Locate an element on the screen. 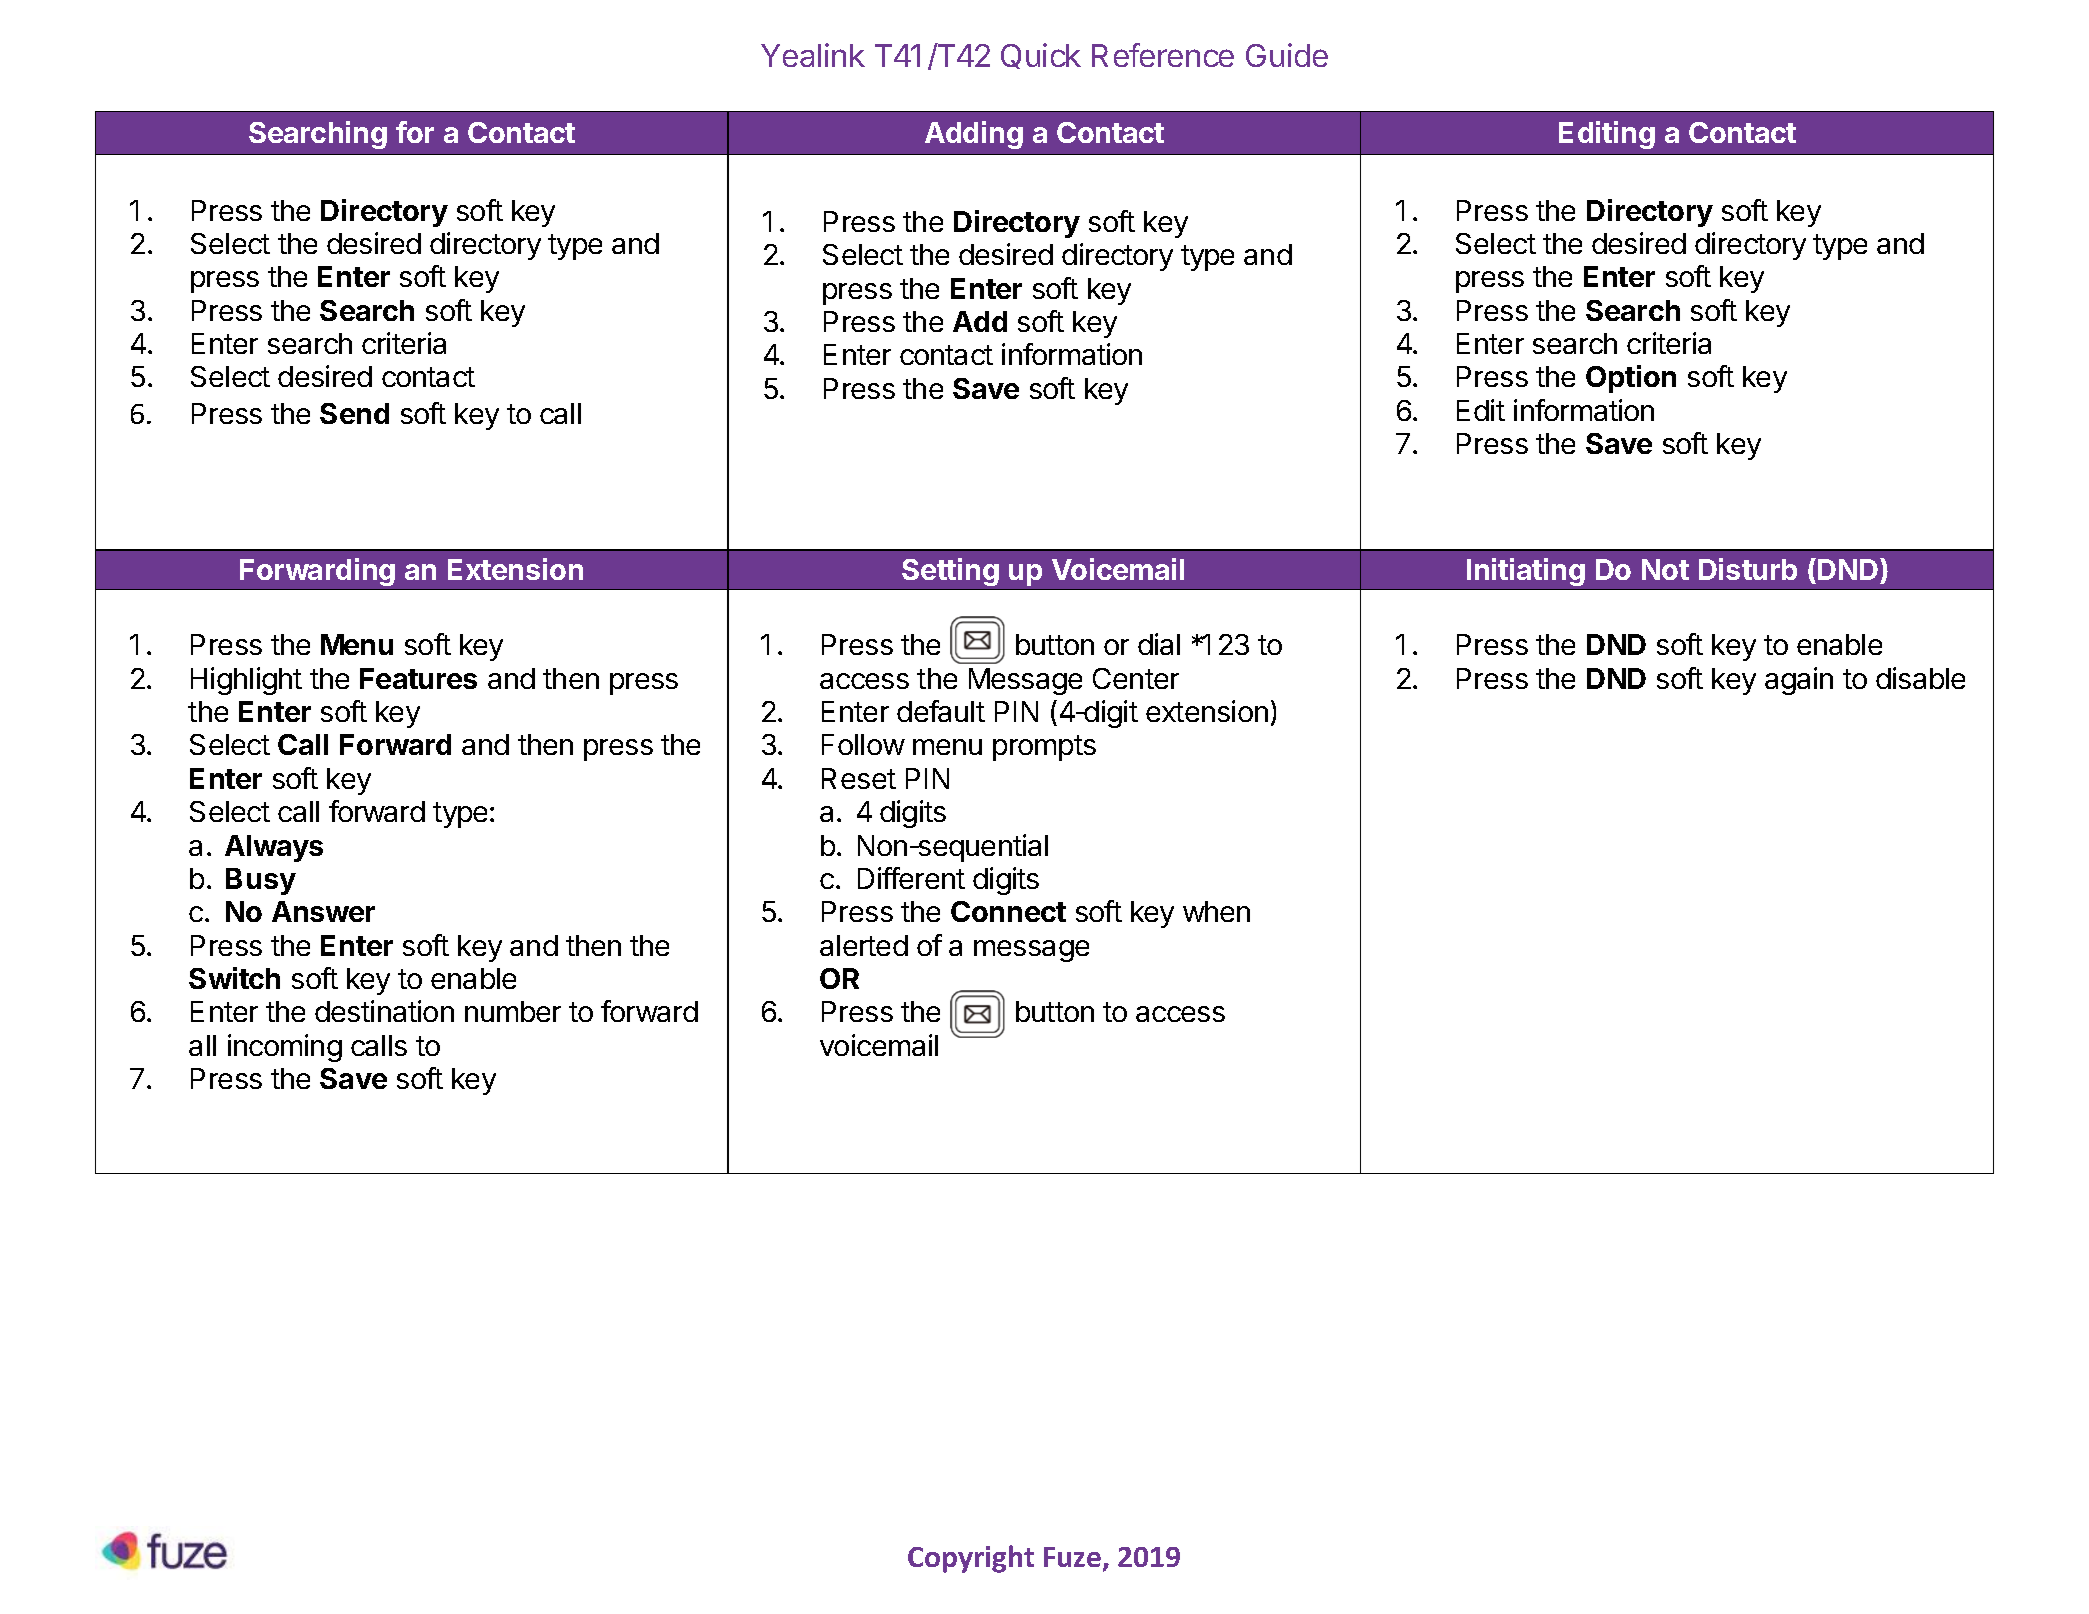 The width and height of the screenshot is (2089, 1614). when is located at coordinates (1216, 911).
